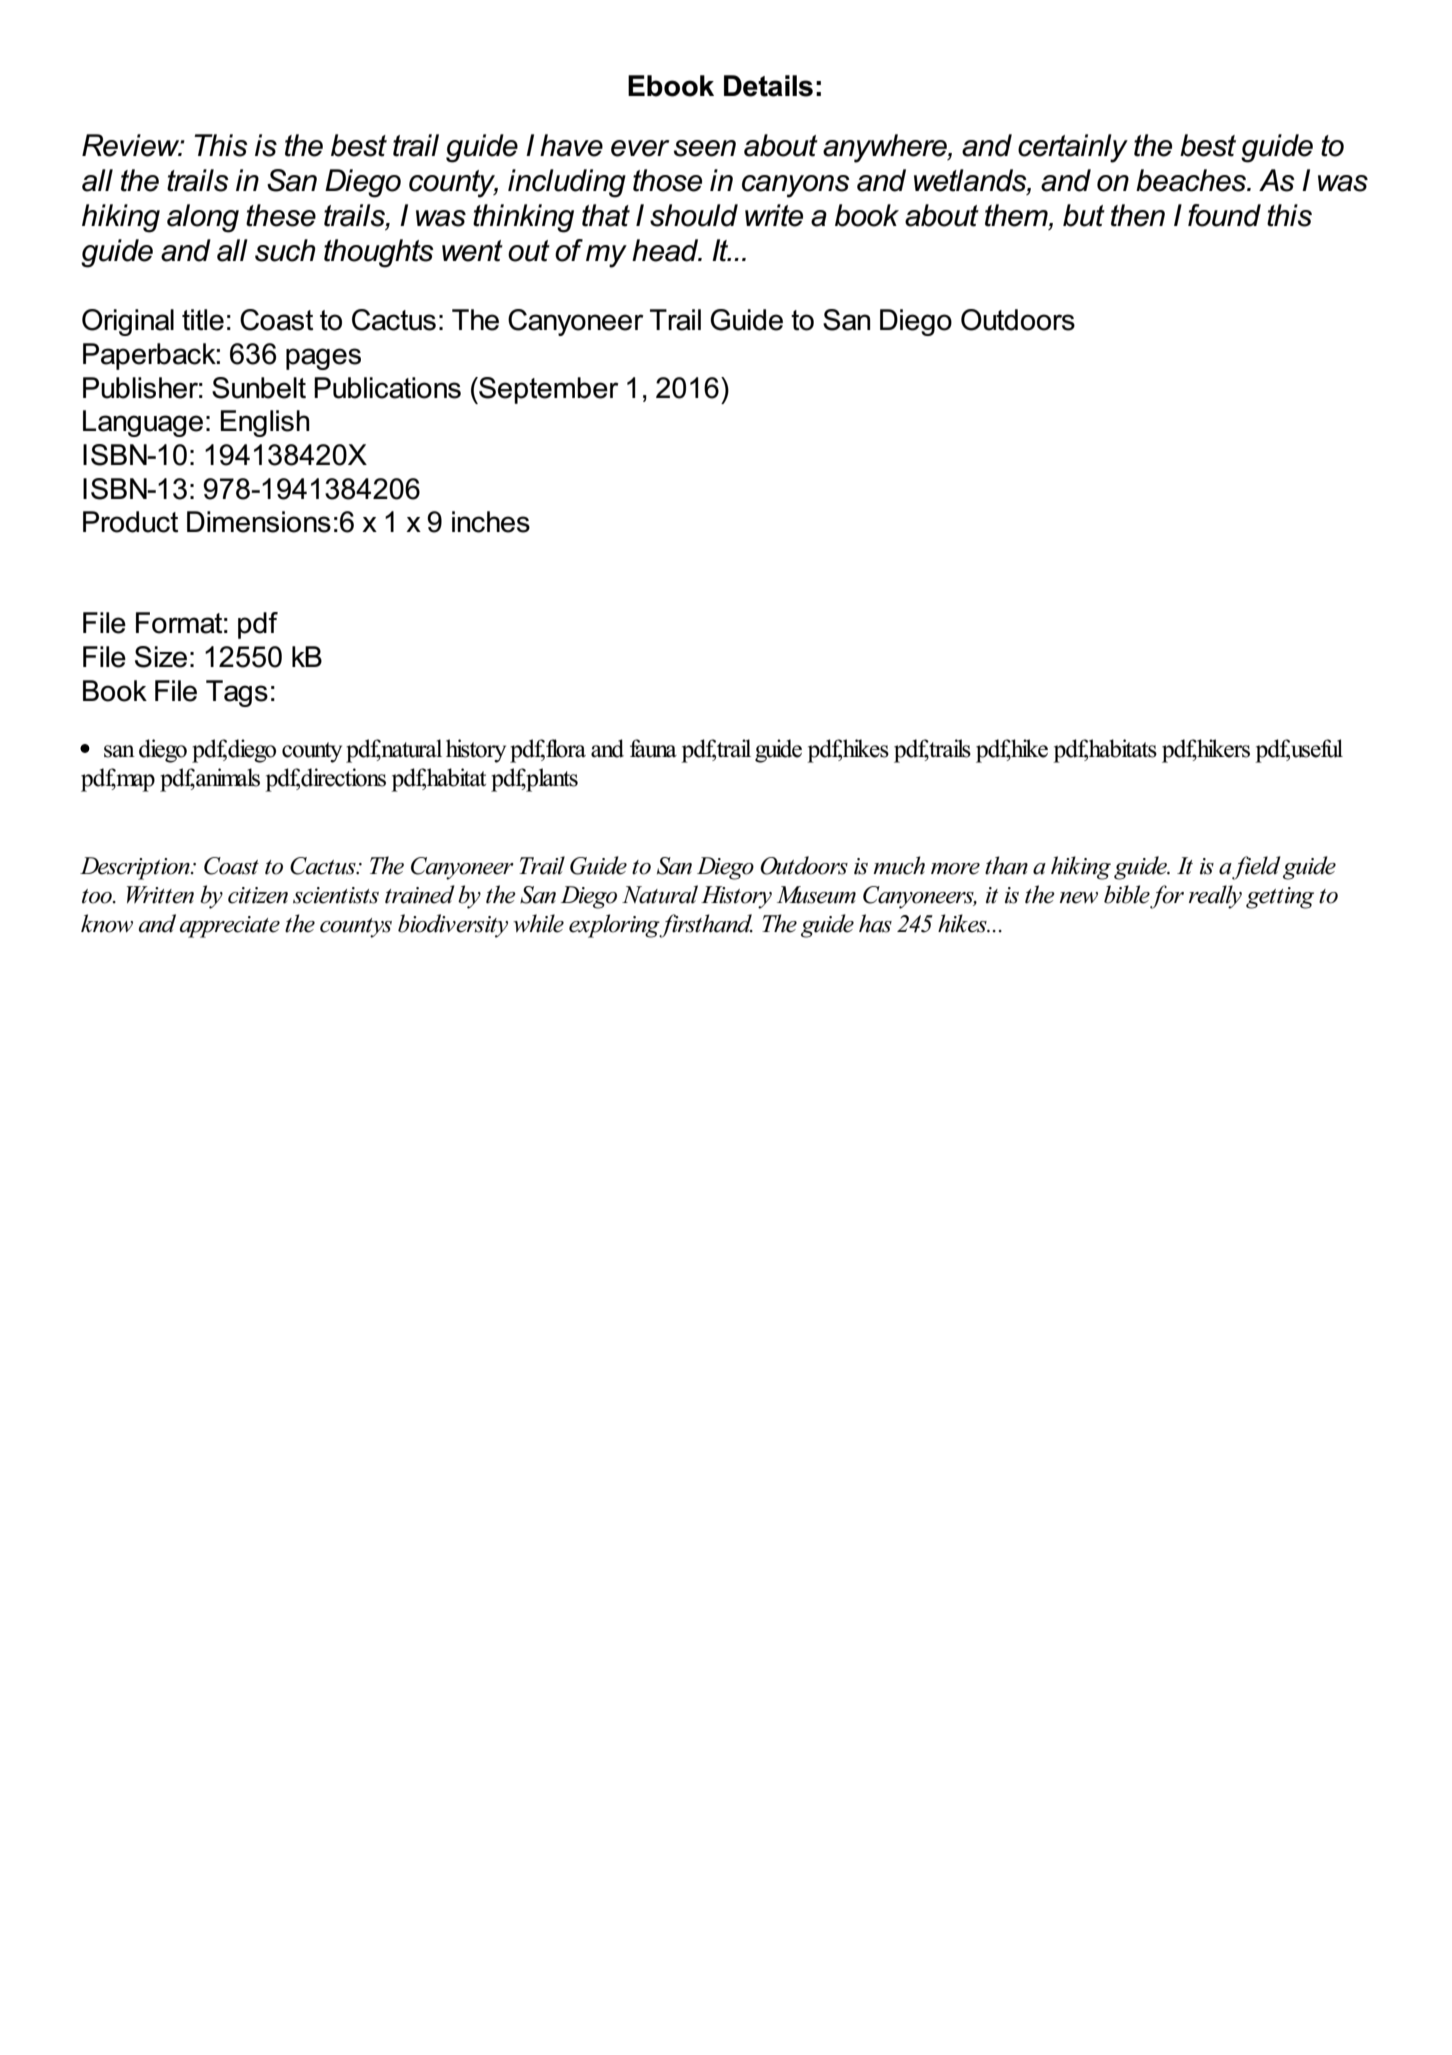 The image size is (1452, 2055). What do you see at coordinates (161, 657) in the screenshot?
I see `Size` at bounding box center [161, 657].
